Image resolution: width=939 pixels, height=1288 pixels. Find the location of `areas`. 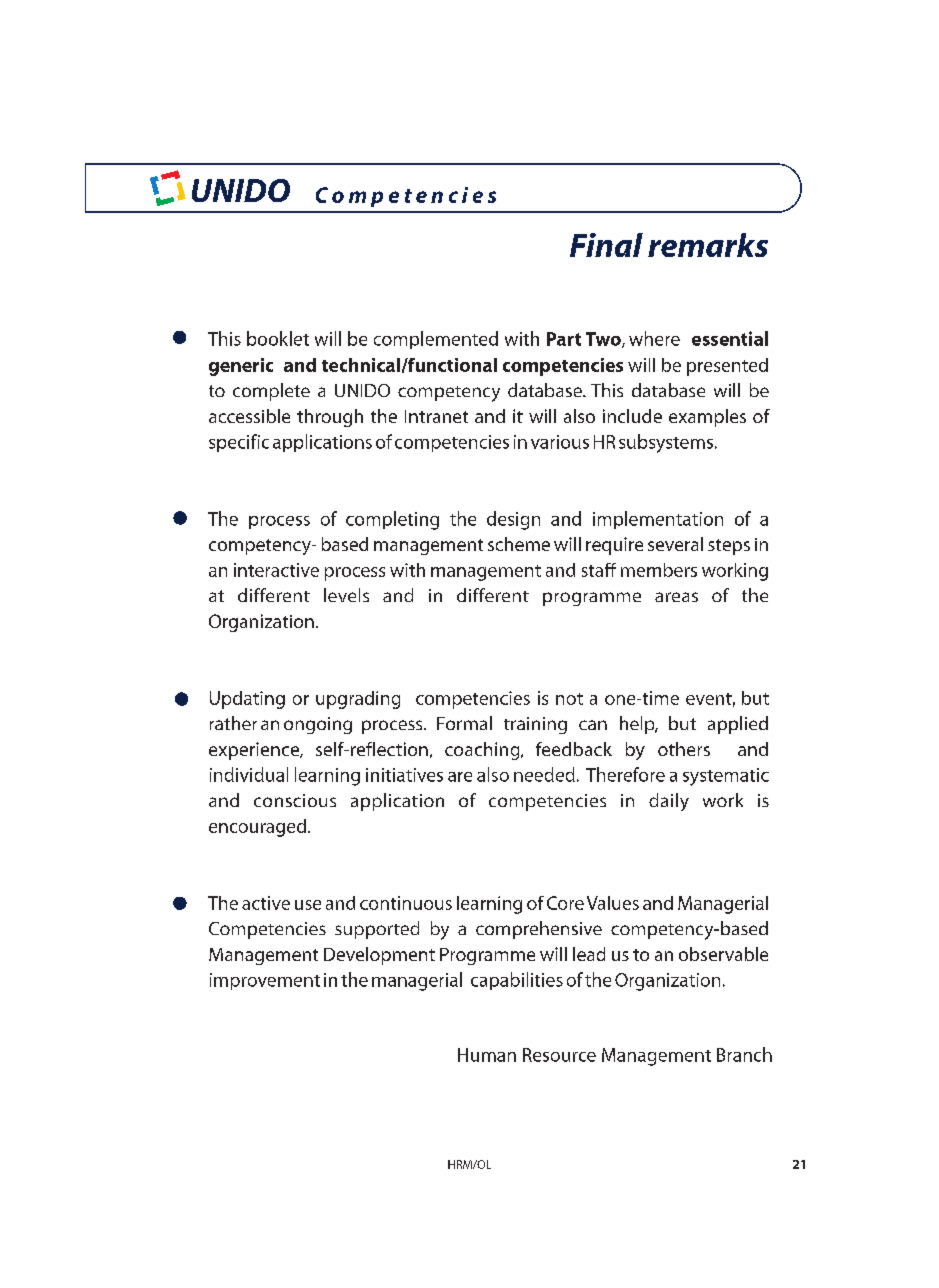

areas is located at coordinates (676, 597).
